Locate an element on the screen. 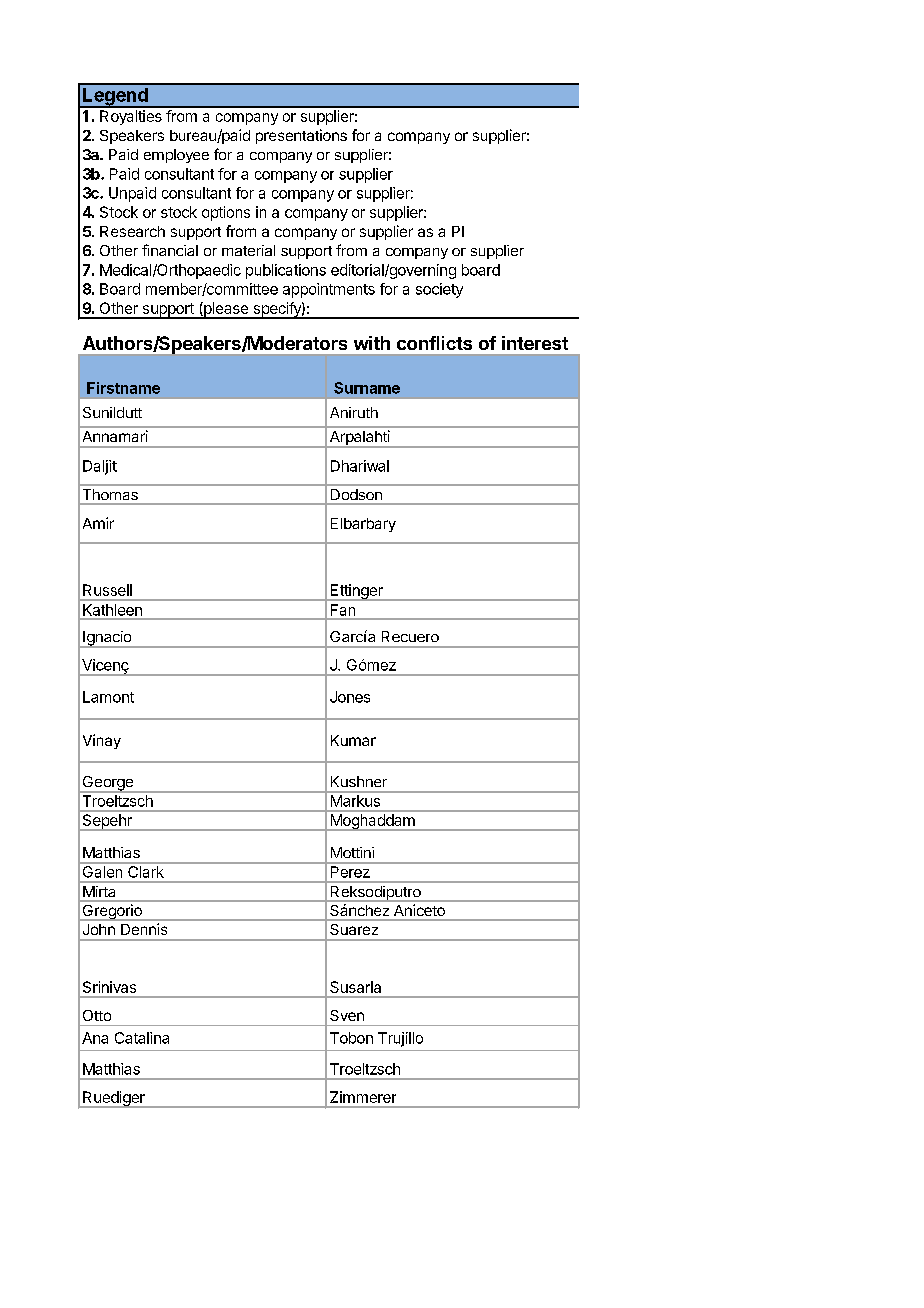  Kushner is located at coordinates (359, 781).
